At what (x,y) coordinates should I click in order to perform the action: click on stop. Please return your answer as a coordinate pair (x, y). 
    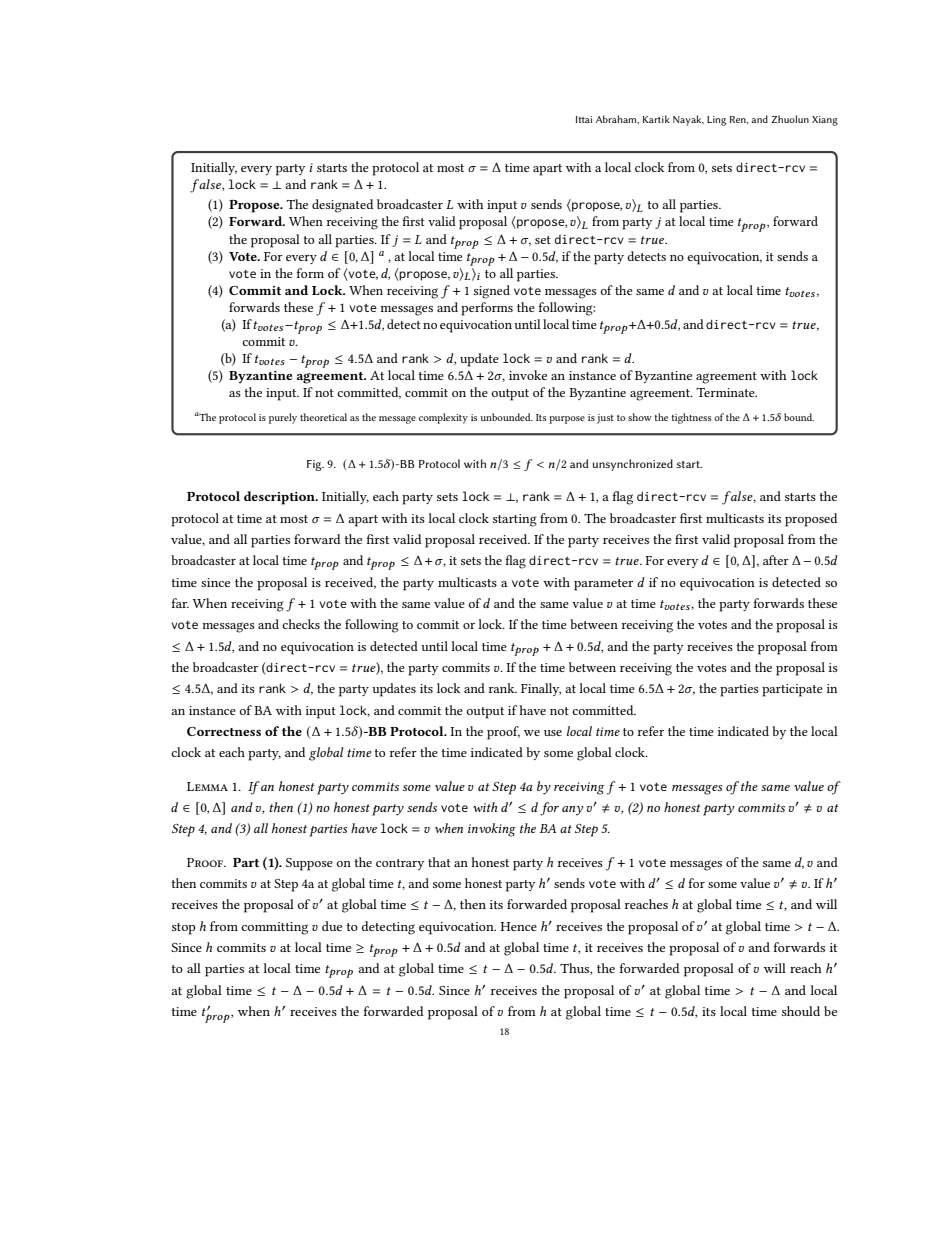
    Looking at the image, I should click on (184, 929).
